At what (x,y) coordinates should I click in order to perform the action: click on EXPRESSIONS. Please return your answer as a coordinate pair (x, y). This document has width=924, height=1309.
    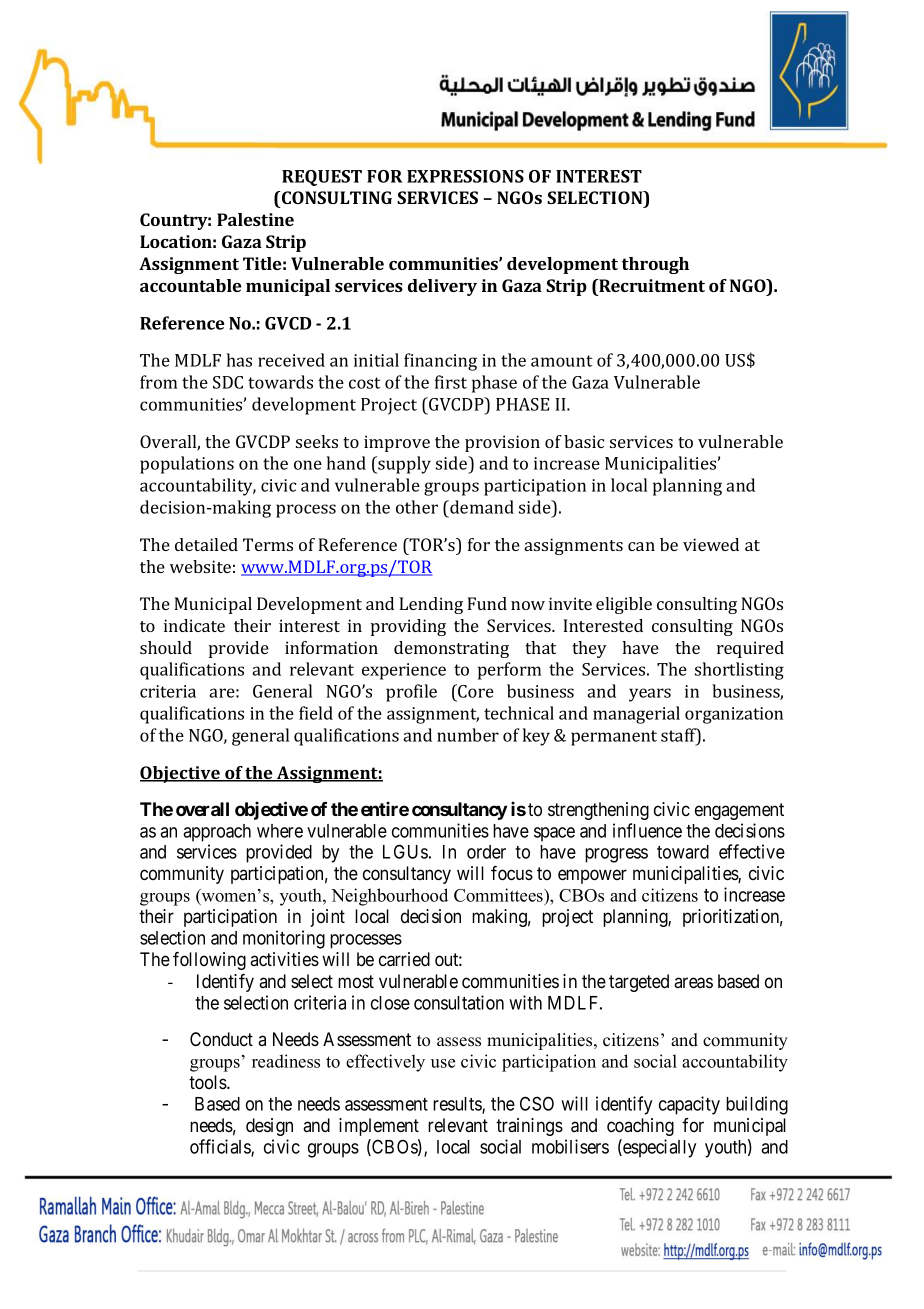
    Looking at the image, I should click on (465, 176).
